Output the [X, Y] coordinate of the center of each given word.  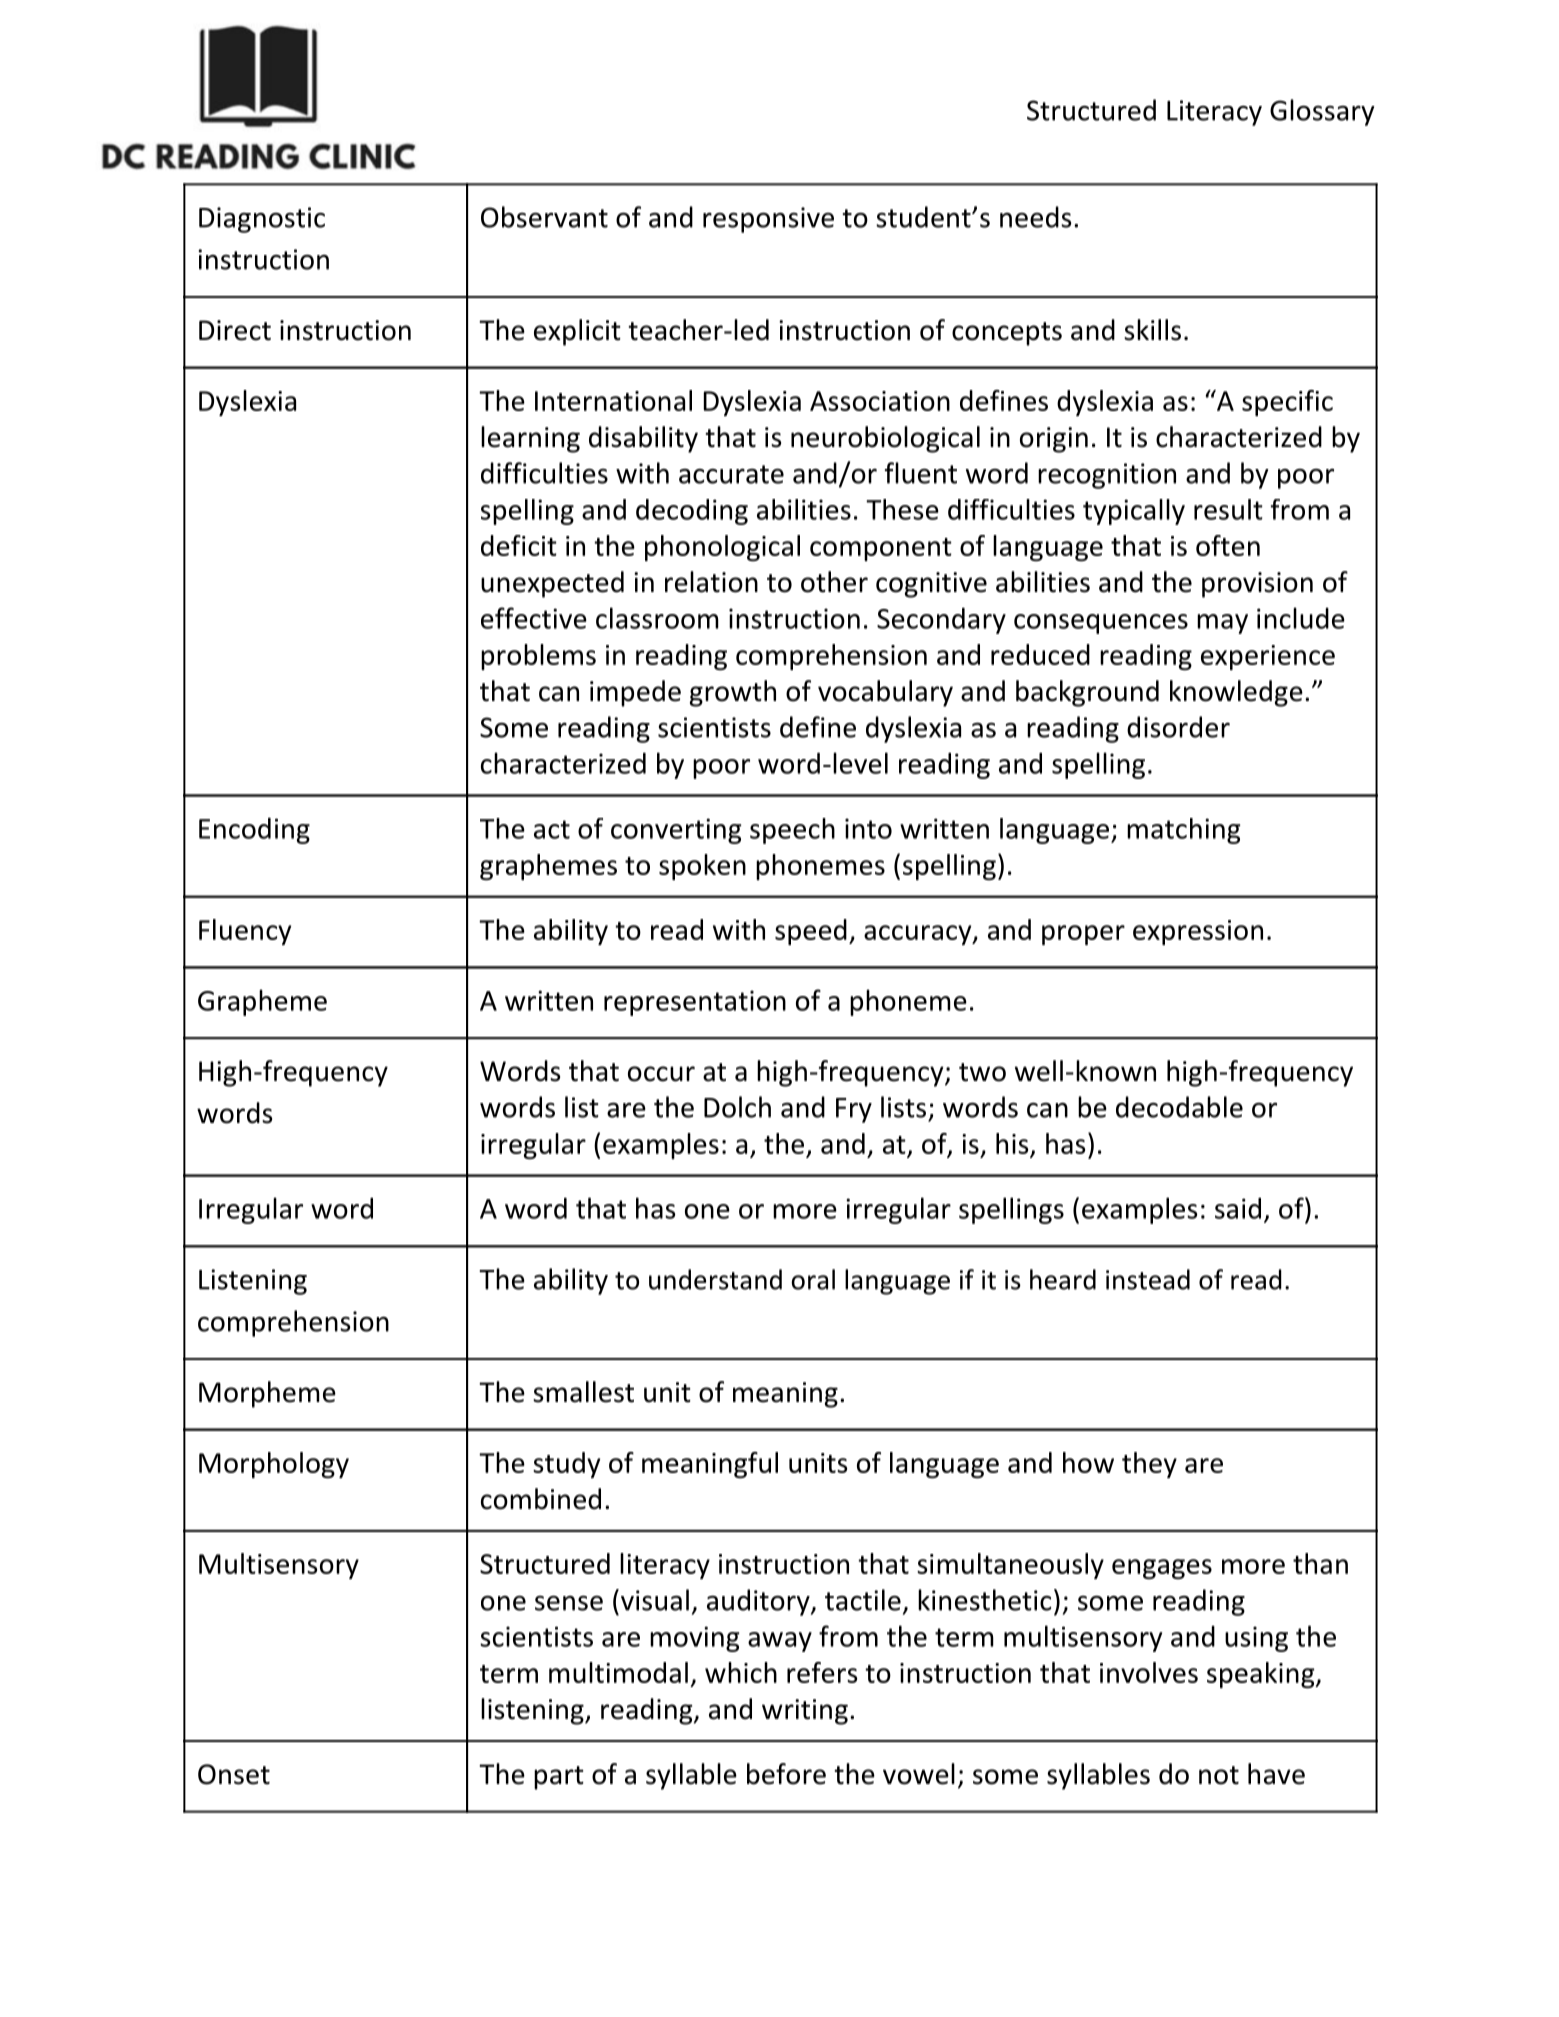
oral [813, 1279]
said [1238, 1208]
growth [733, 693]
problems [538, 657]
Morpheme [267, 1394]
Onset [234, 1774]
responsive [768, 220]
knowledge [1236, 693]
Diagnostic [262, 220]
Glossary [1322, 112]
